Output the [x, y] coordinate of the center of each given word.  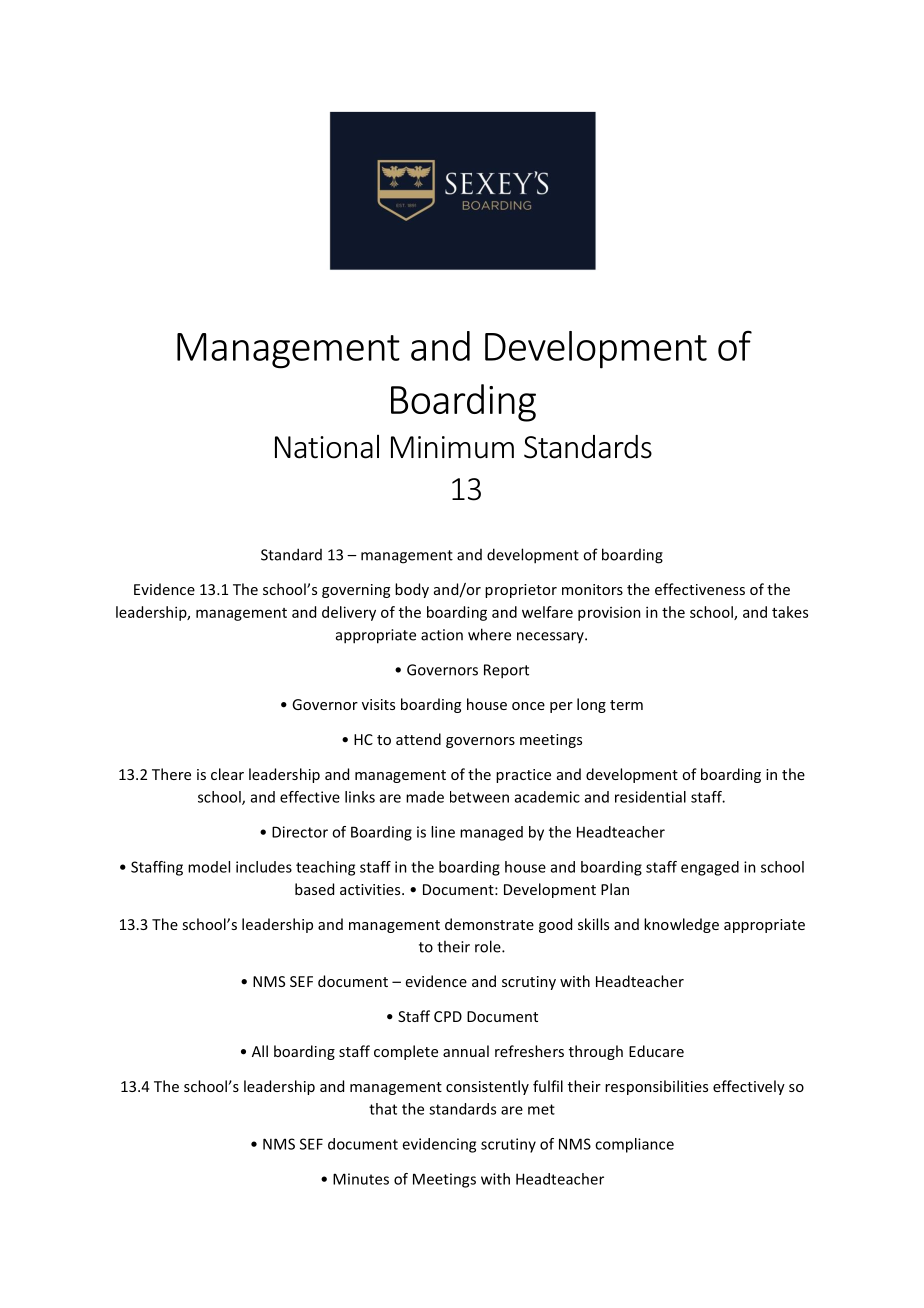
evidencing [439, 1145]
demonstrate [489, 924]
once [528, 706]
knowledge [681, 925]
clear [227, 774]
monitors [592, 589]
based [314, 889]
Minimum [452, 447]
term [626, 705]
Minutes [361, 1179]
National [327, 446]
